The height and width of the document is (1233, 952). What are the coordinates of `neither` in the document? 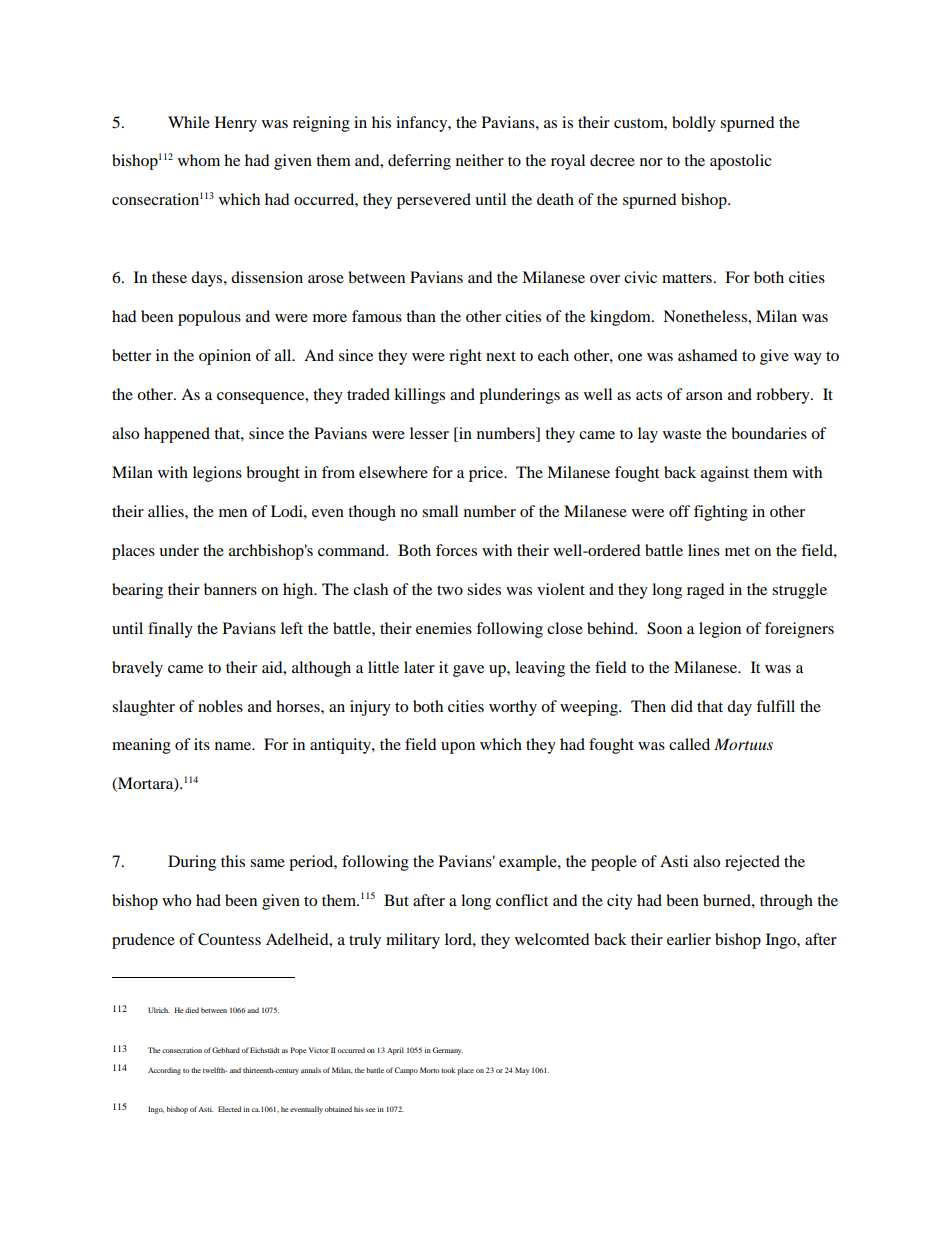 It's located at (480, 160).
